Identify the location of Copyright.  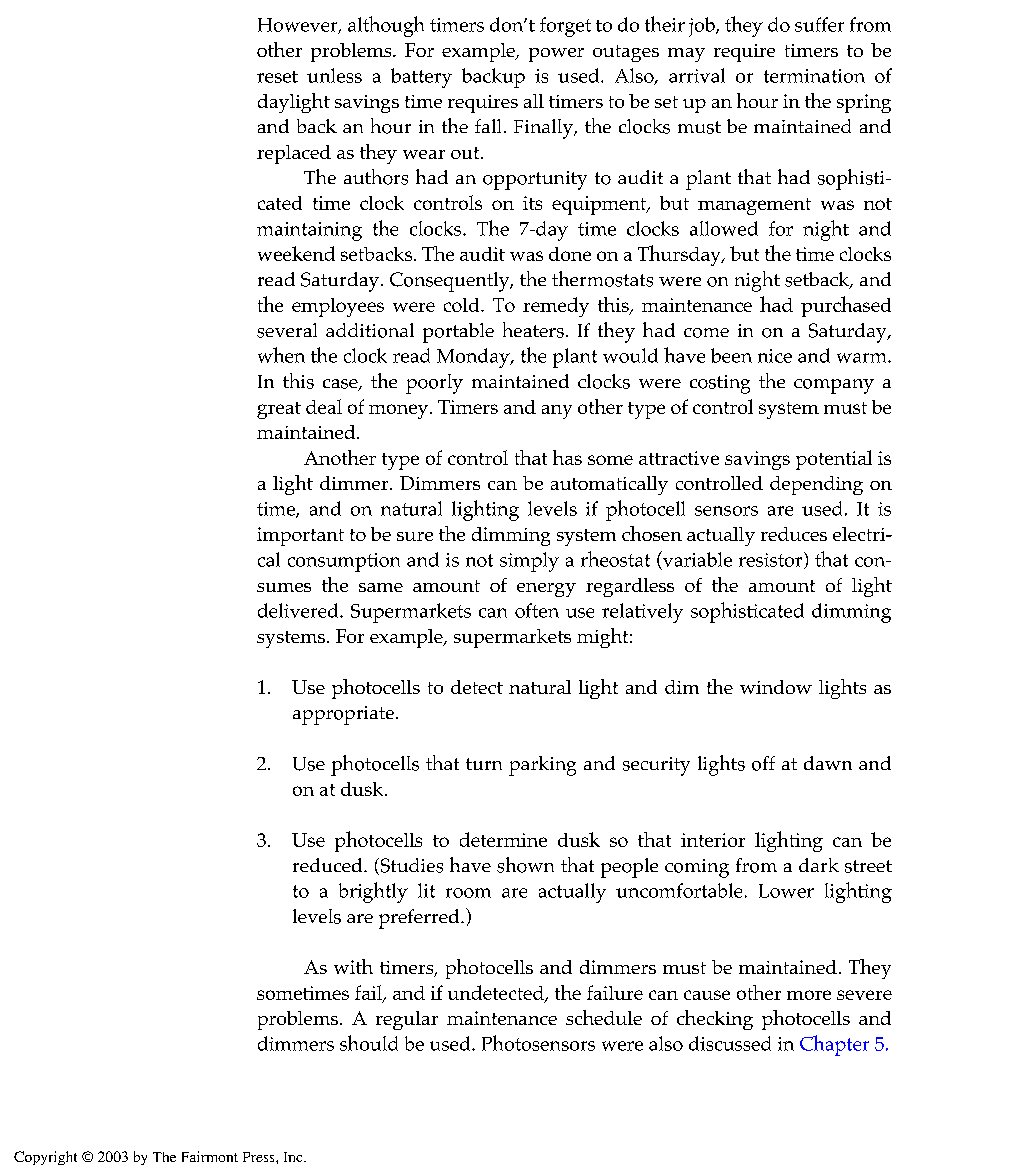
(45, 1158).
